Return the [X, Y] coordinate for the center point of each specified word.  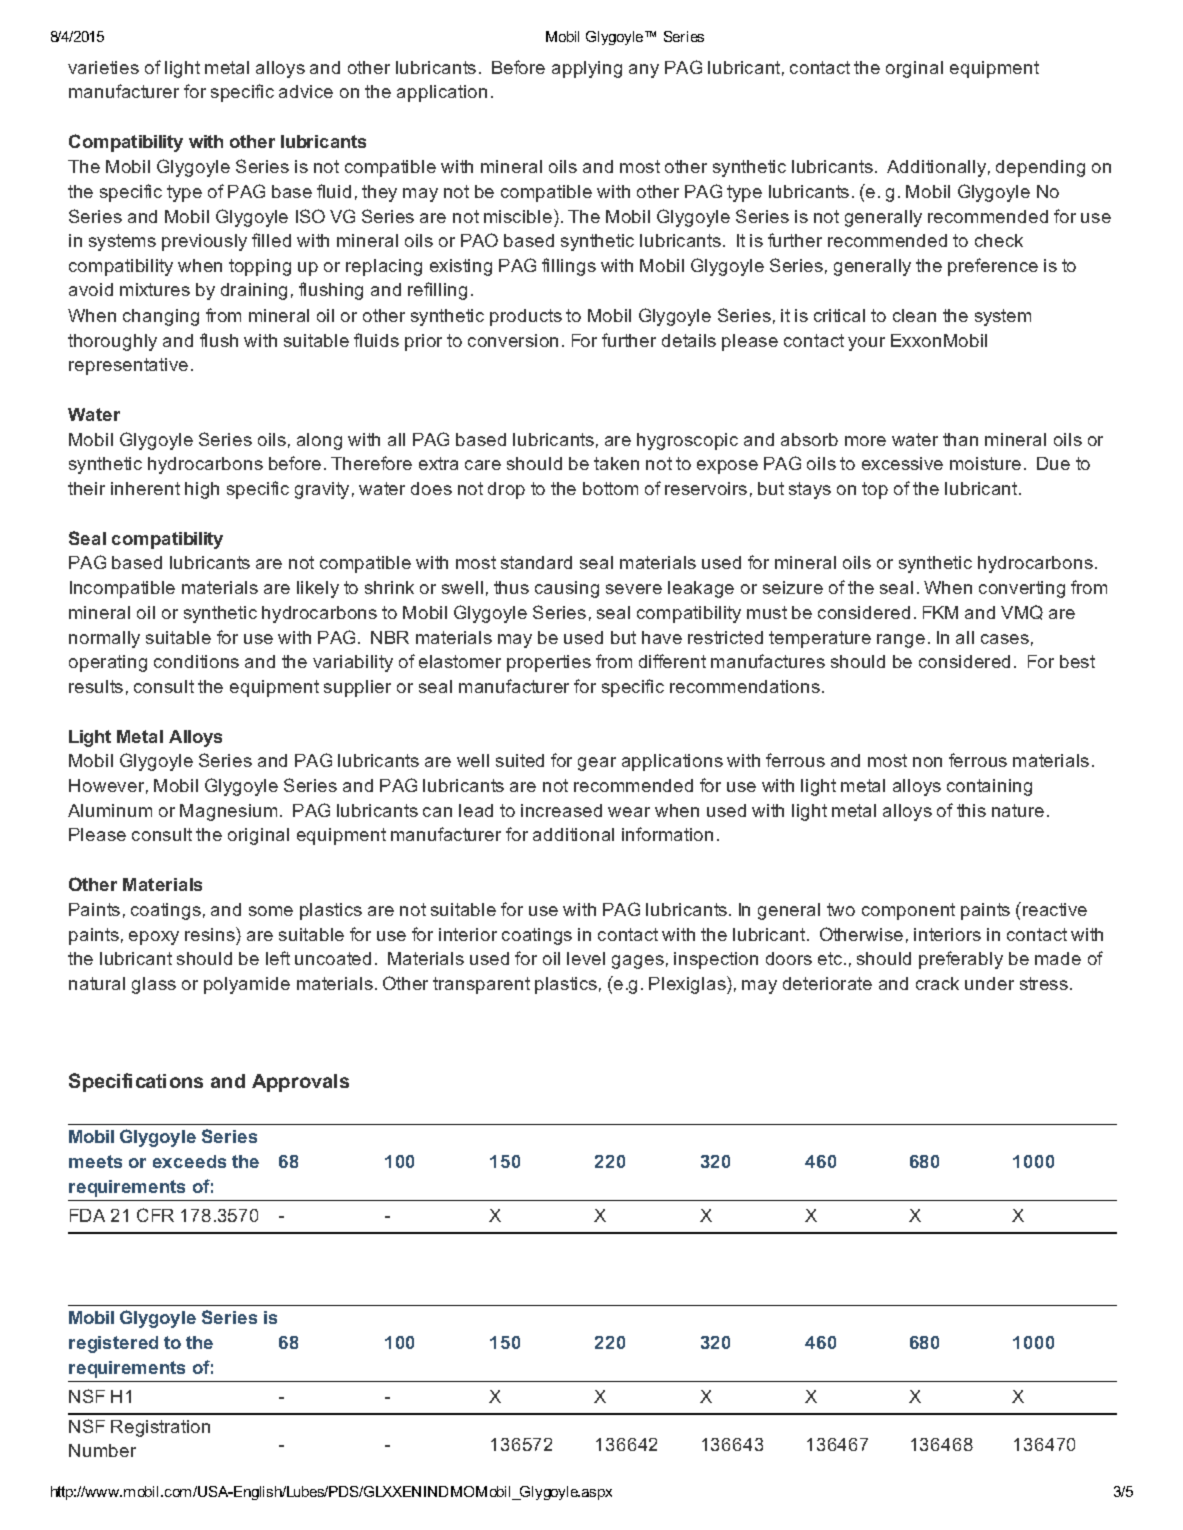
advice [306, 91]
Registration [160, 1428]
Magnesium [228, 812]
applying [587, 69]
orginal [914, 69]
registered [113, 1344]
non [927, 762]
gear [597, 764]
